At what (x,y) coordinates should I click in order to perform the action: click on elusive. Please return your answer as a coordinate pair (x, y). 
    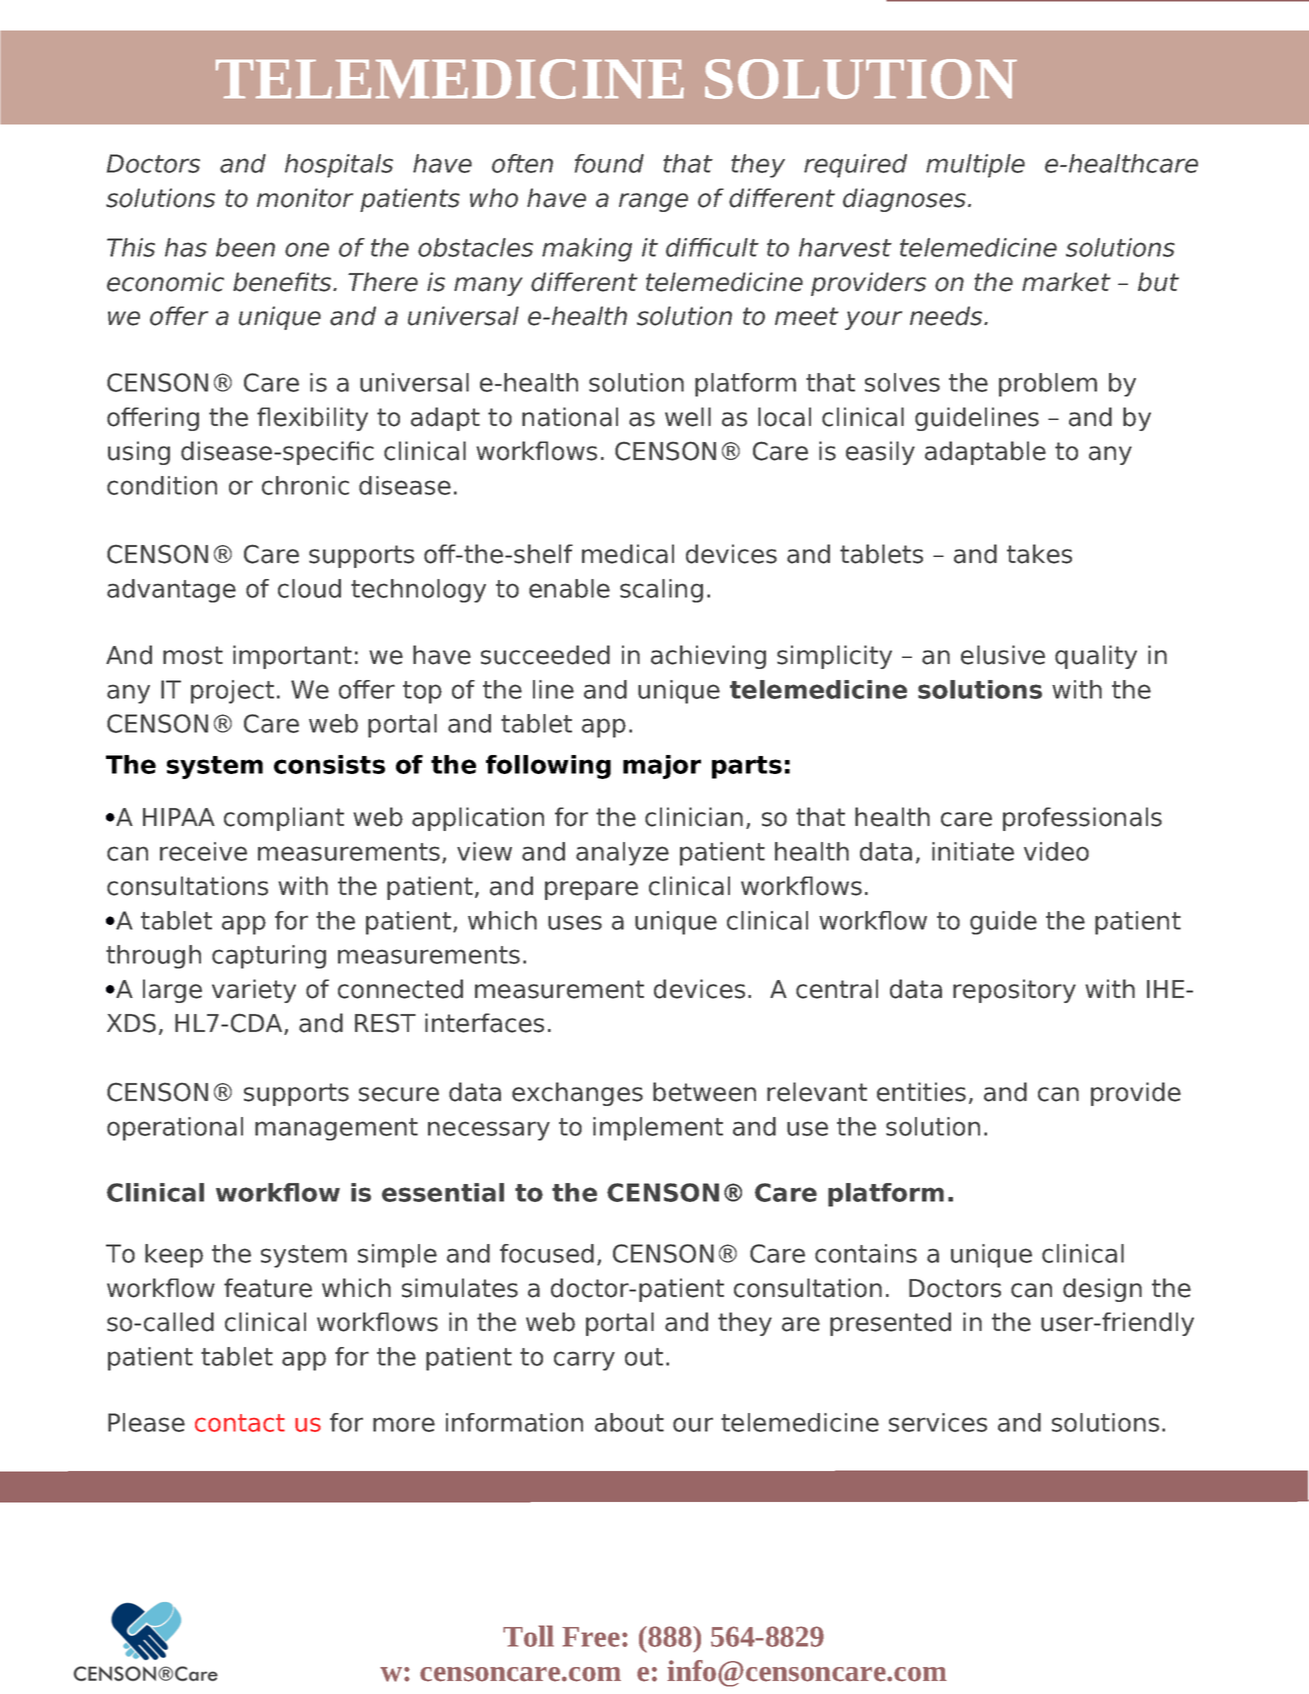
    Looking at the image, I should click on (1003, 655).
